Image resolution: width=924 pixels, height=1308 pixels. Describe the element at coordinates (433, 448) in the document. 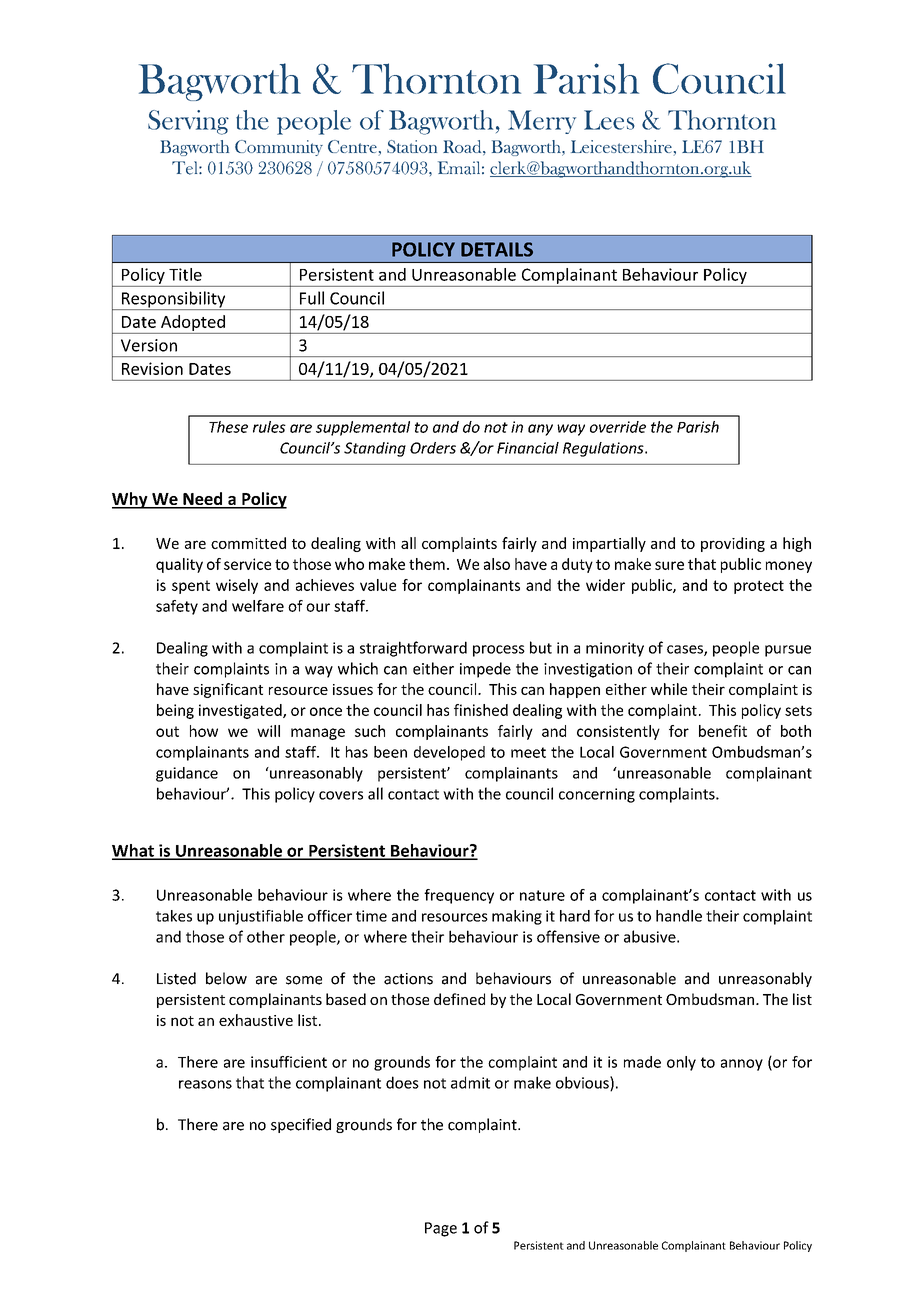

I see `Orders` at that location.
